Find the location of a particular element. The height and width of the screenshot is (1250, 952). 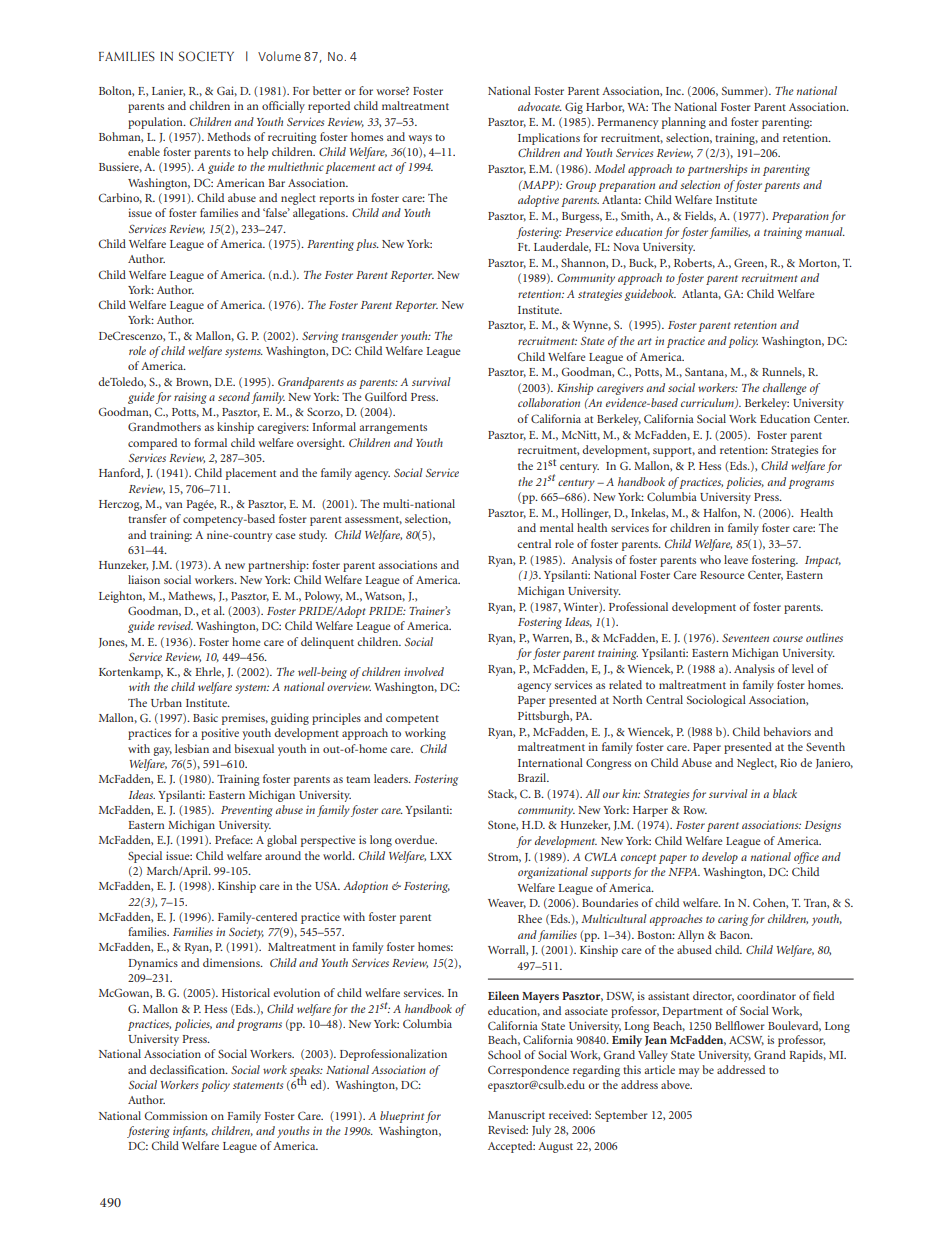

around is located at coordinates (283, 855).
